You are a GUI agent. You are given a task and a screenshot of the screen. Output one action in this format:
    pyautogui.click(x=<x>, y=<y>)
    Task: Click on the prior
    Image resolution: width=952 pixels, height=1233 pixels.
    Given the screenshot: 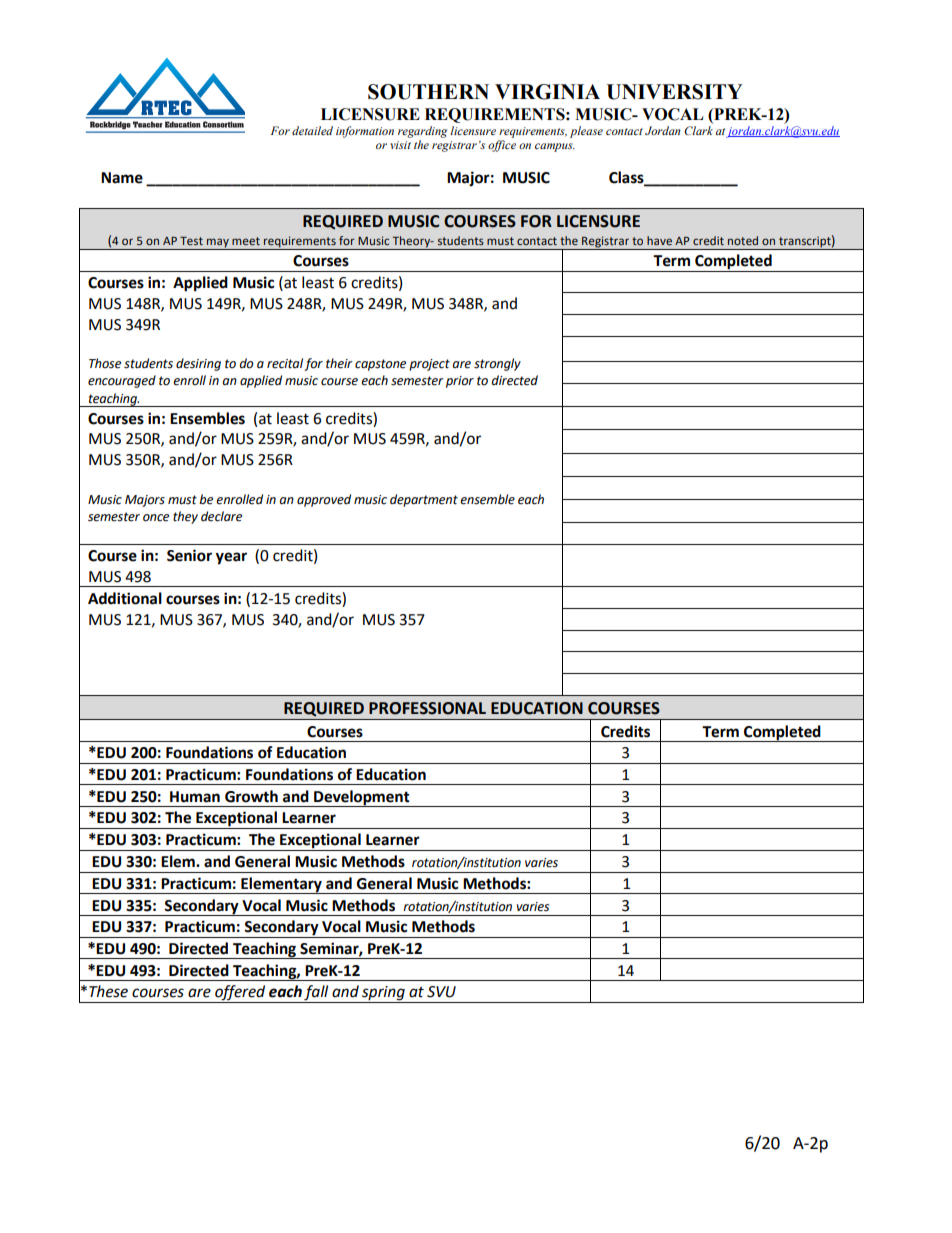 What is the action you would take?
    pyautogui.click(x=460, y=382)
